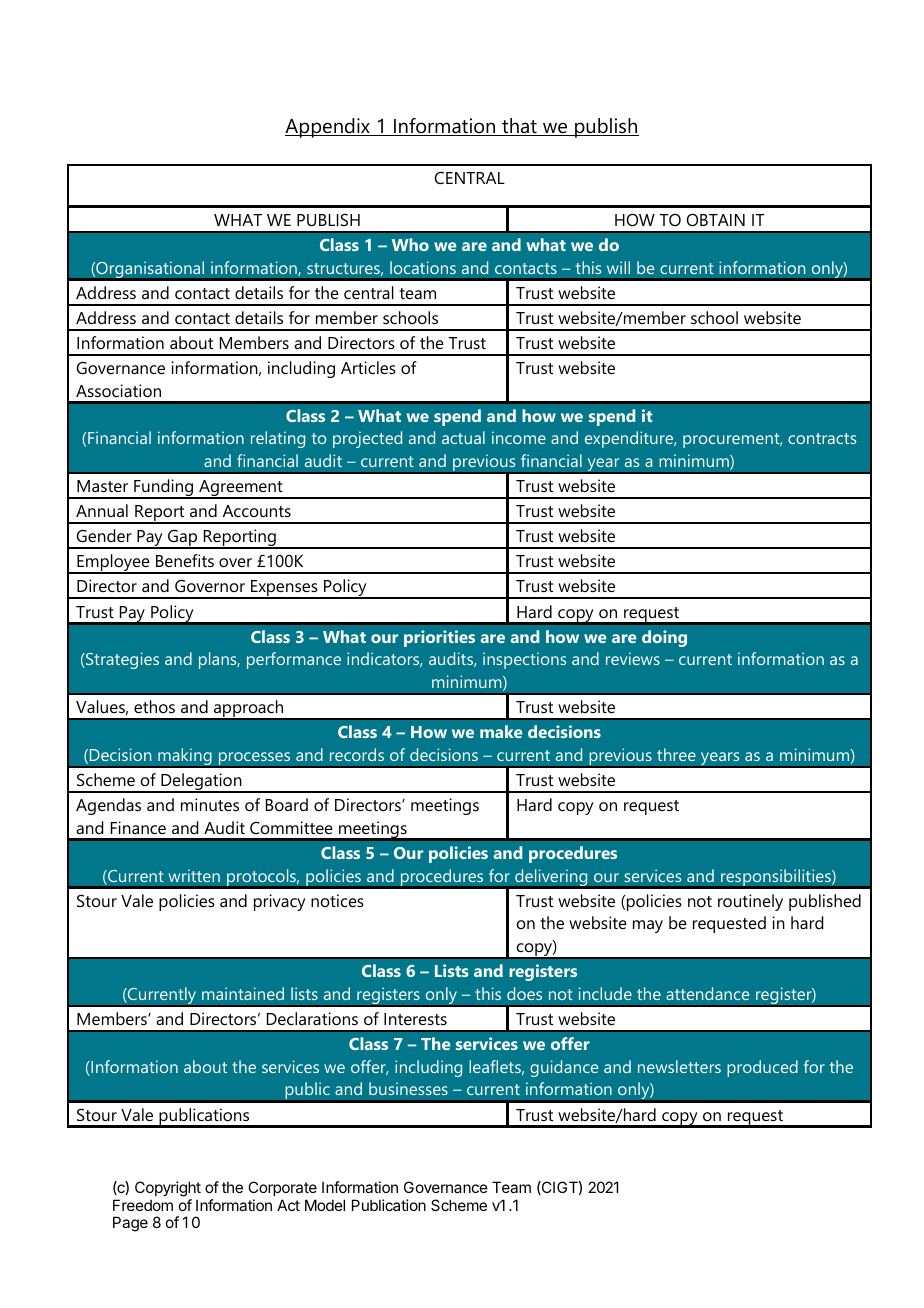 This screenshot has width=924, height=1308. Describe the element at coordinates (325, 1205) in the screenshot. I see `Model` at that location.
